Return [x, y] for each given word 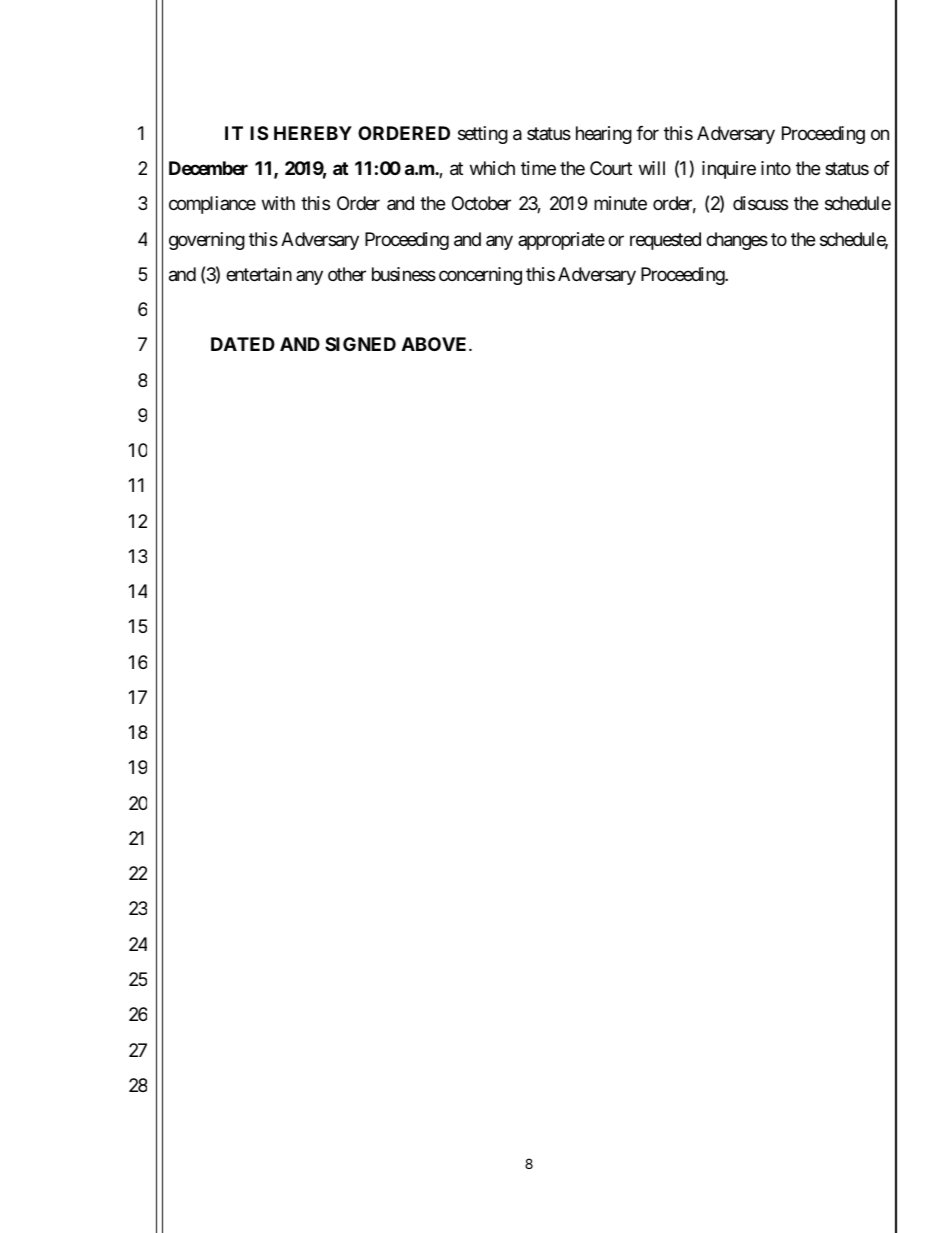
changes [737, 241]
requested [665, 241]
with [278, 203]
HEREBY [313, 133]
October [481, 203]
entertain [259, 274]
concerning [480, 276]
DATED [243, 344]
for [647, 133]
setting [483, 135]
